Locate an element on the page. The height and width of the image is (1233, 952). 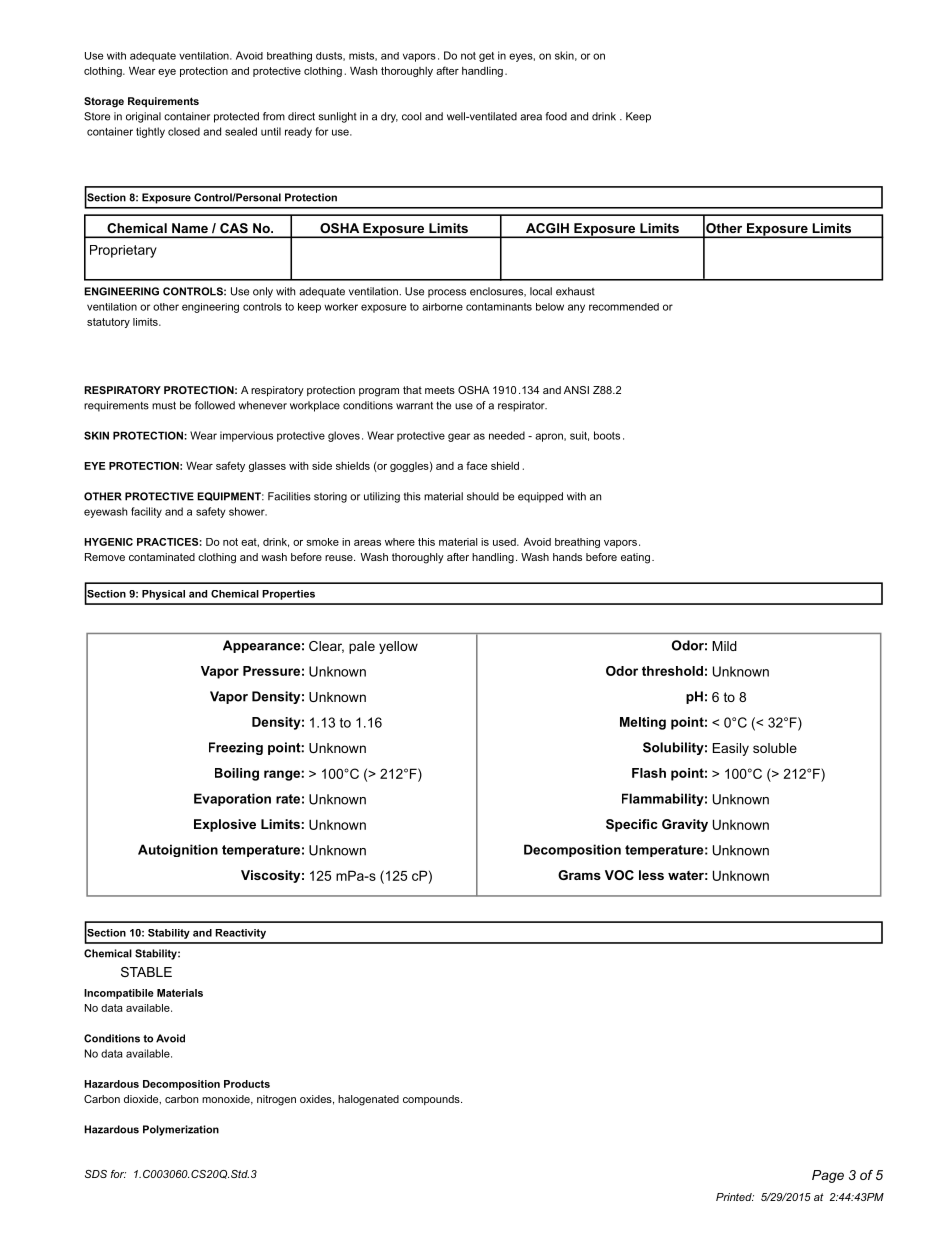
compounds is located at coordinates (432, 1100).
